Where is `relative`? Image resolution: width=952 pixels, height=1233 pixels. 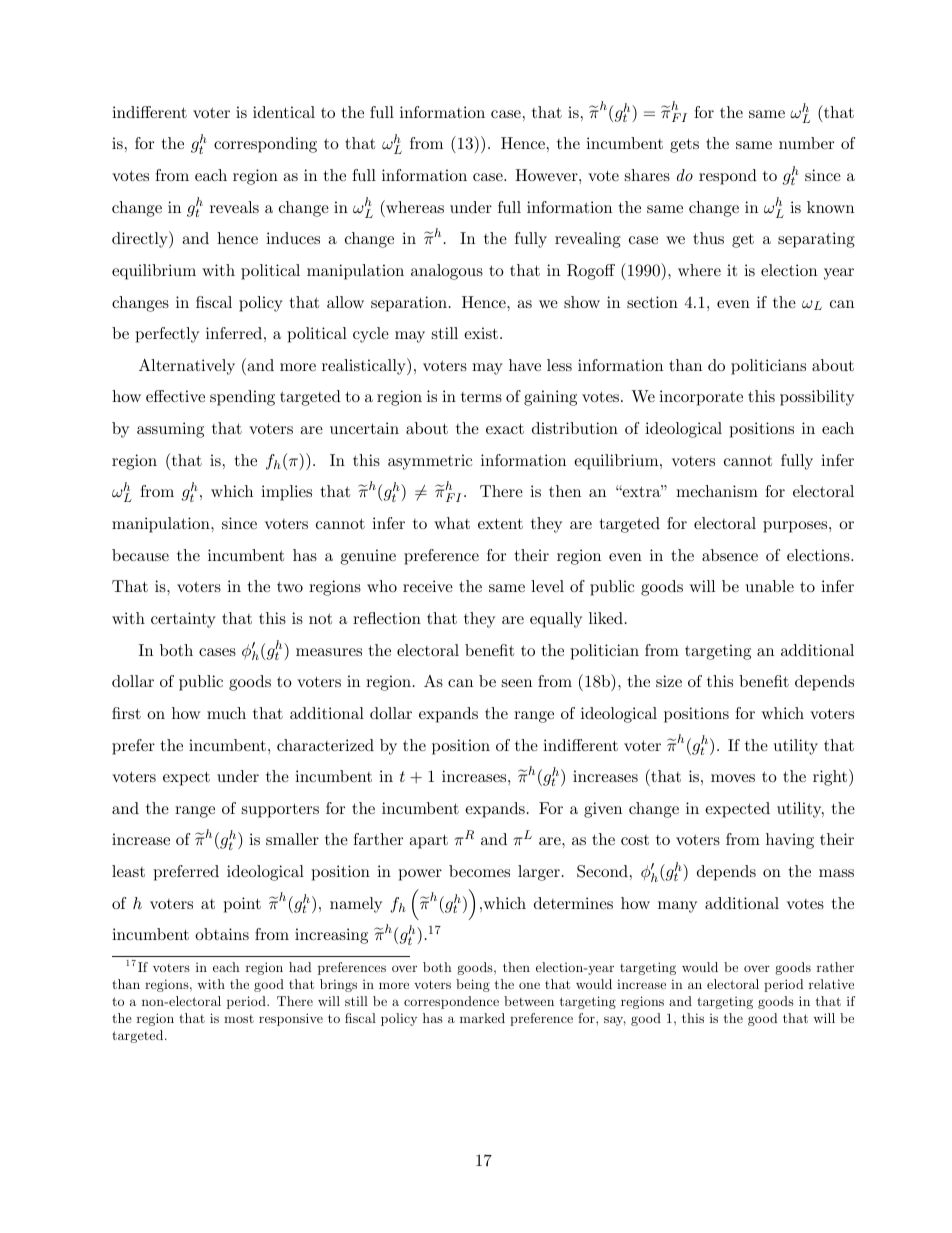 relative is located at coordinates (831, 984).
